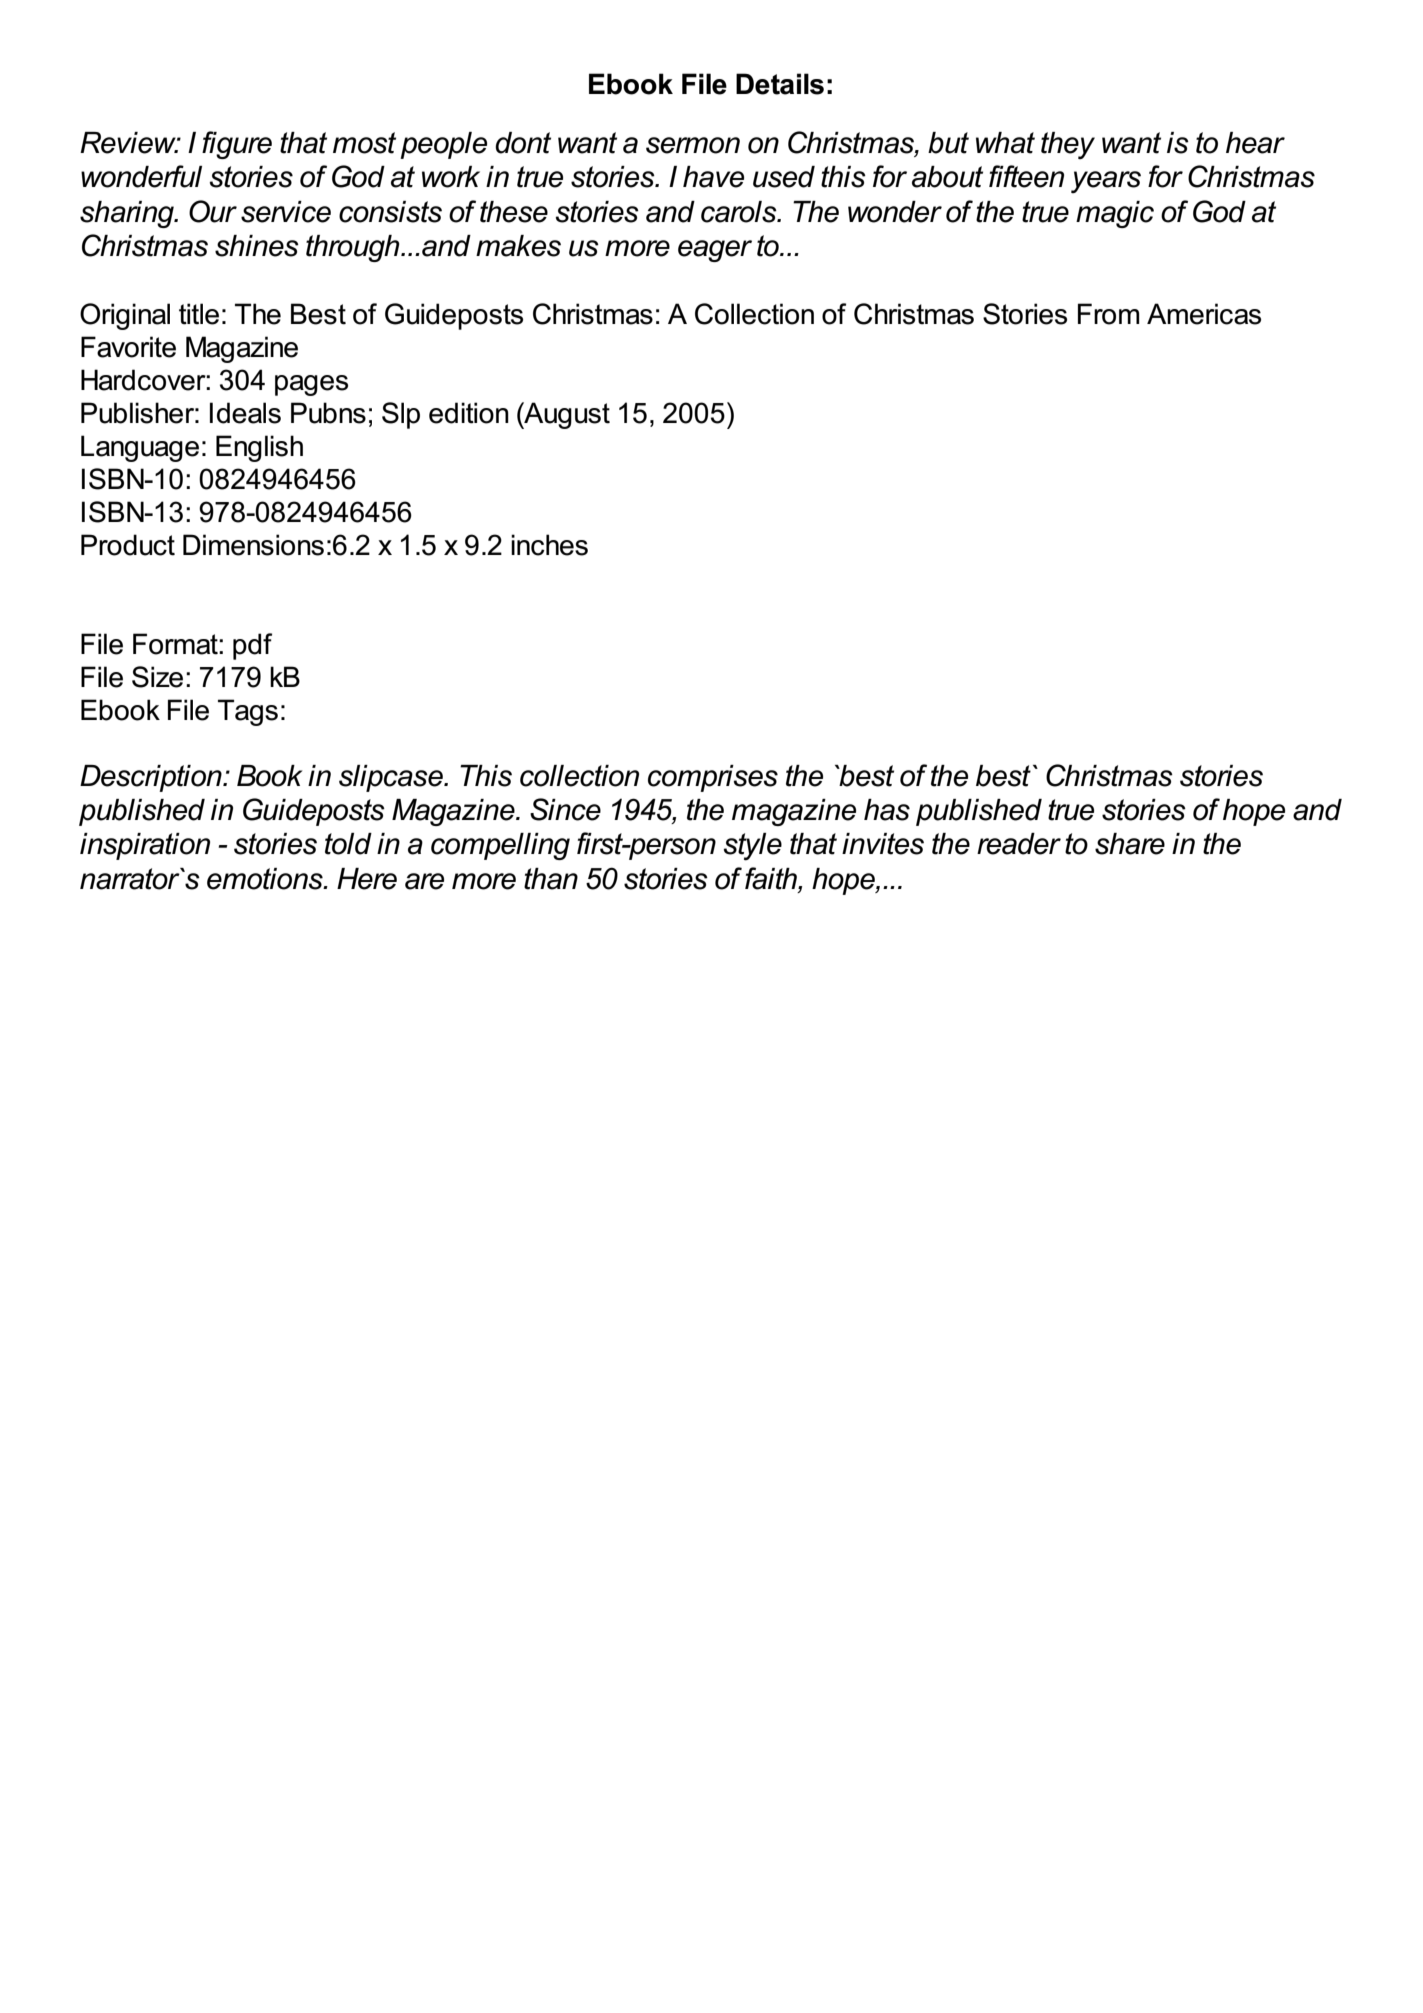 The width and height of the screenshot is (1423, 2013). I want to click on sermon, so click(693, 145).
